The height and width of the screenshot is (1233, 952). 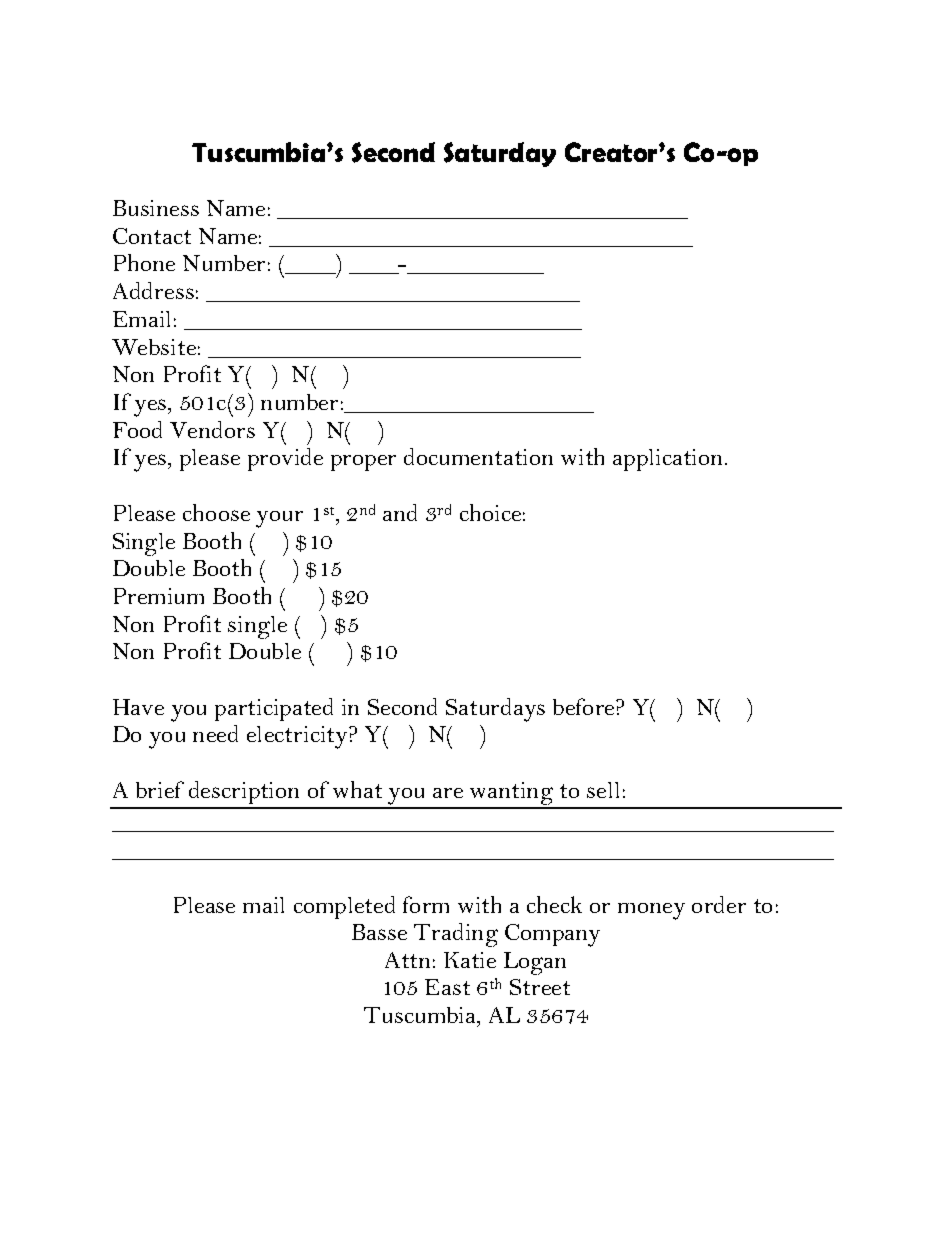 What do you see at coordinates (400, 512) in the screenshot?
I see `and` at bounding box center [400, 512].
